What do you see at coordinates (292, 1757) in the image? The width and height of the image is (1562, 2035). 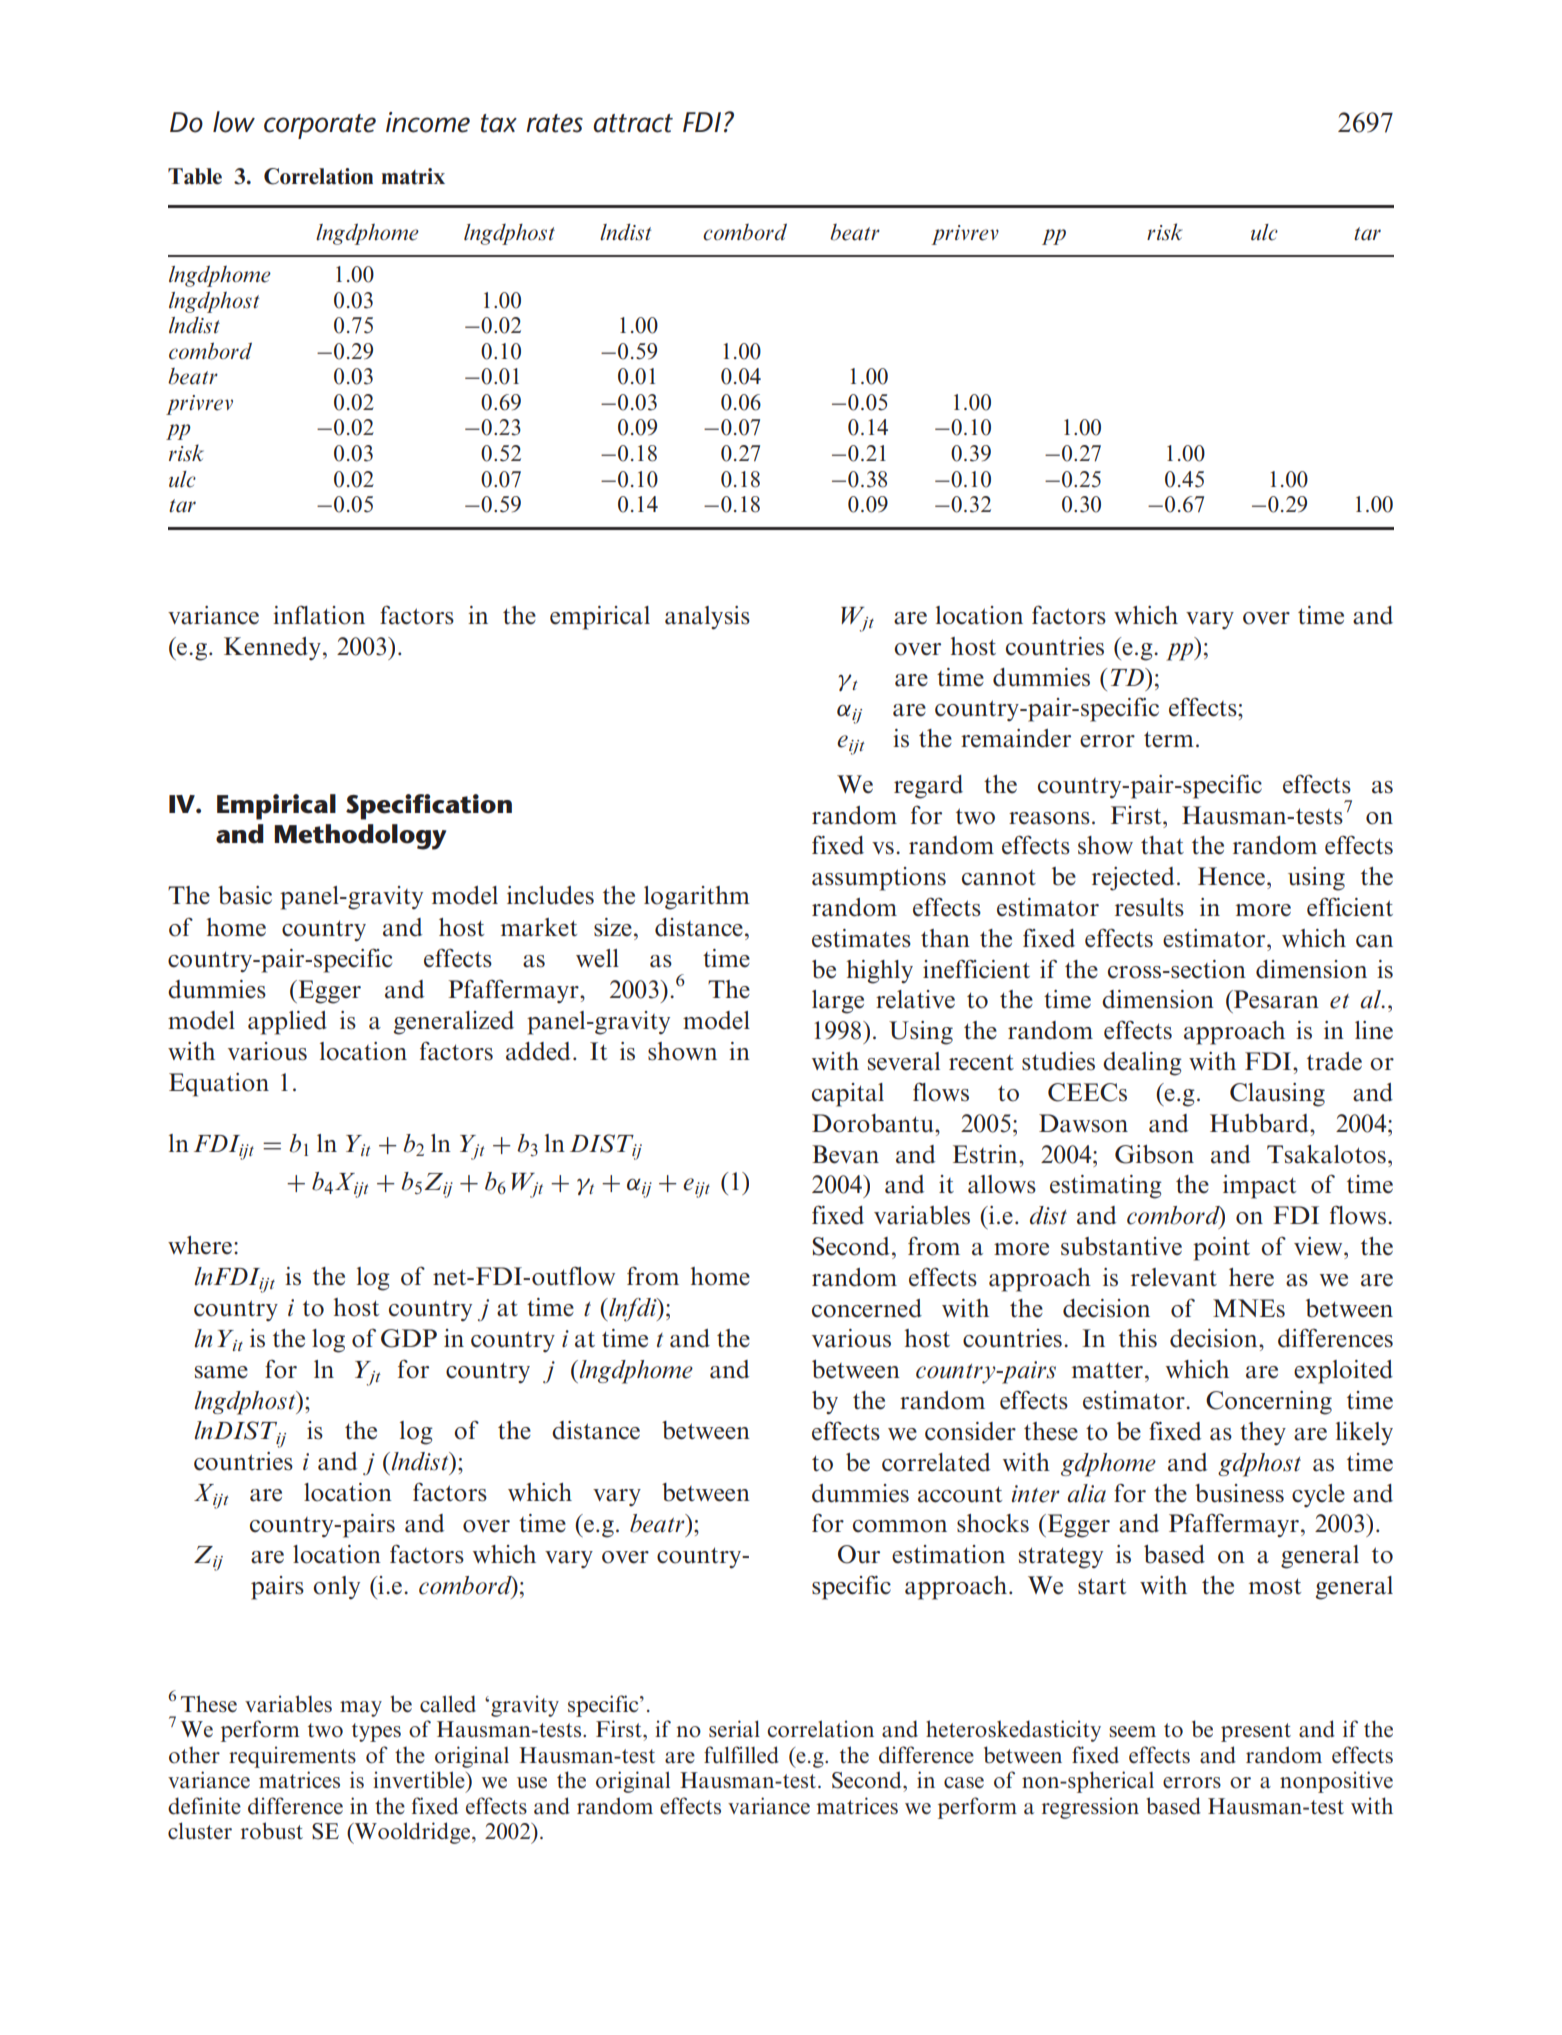 I see `requirements` at bounding box center [292, 1757].
